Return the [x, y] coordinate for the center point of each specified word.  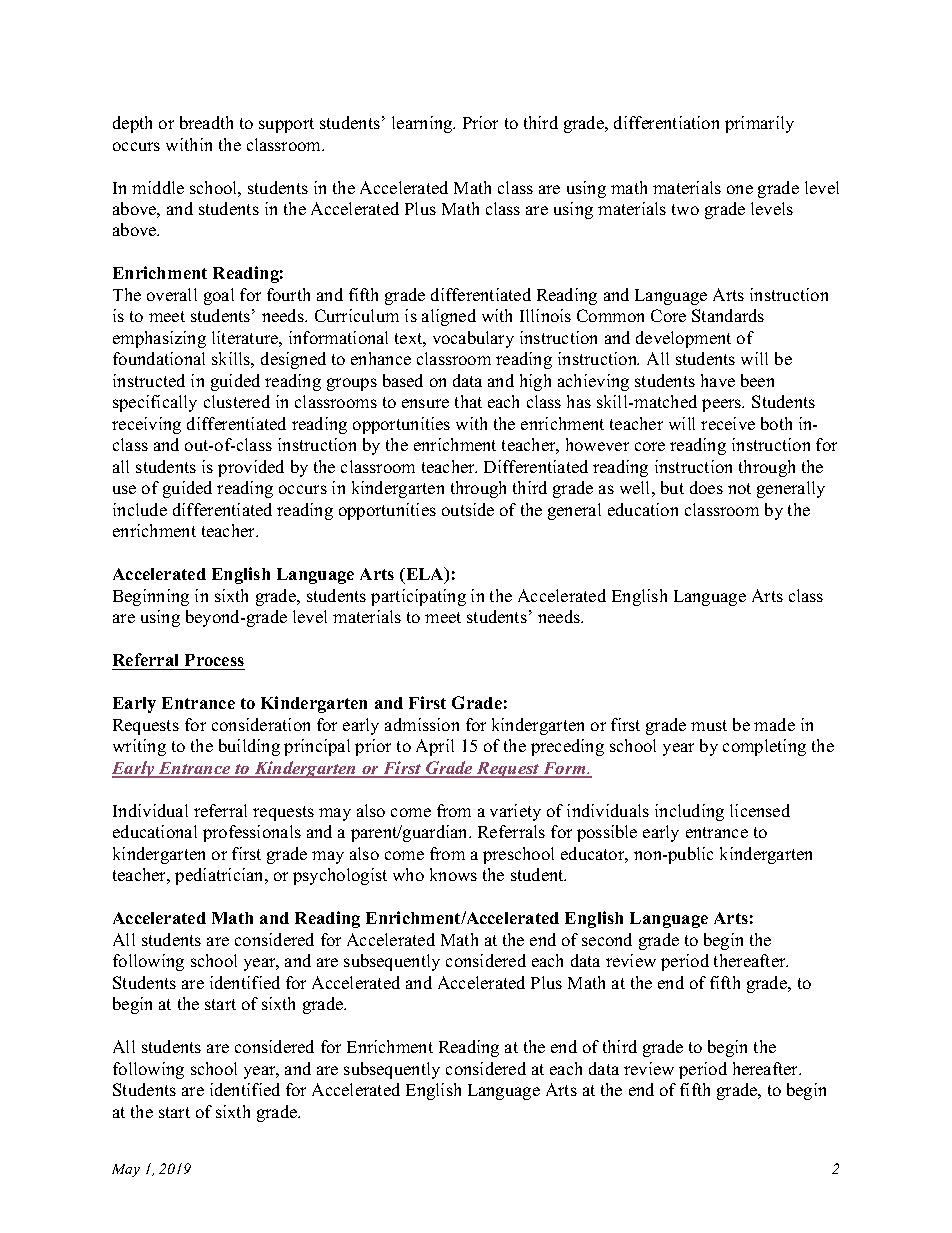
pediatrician [220, 876]
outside [468, 509]
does [706, 487]
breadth [206, 122]
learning [423, 124]
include [140, 509]
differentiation [666, 122]
